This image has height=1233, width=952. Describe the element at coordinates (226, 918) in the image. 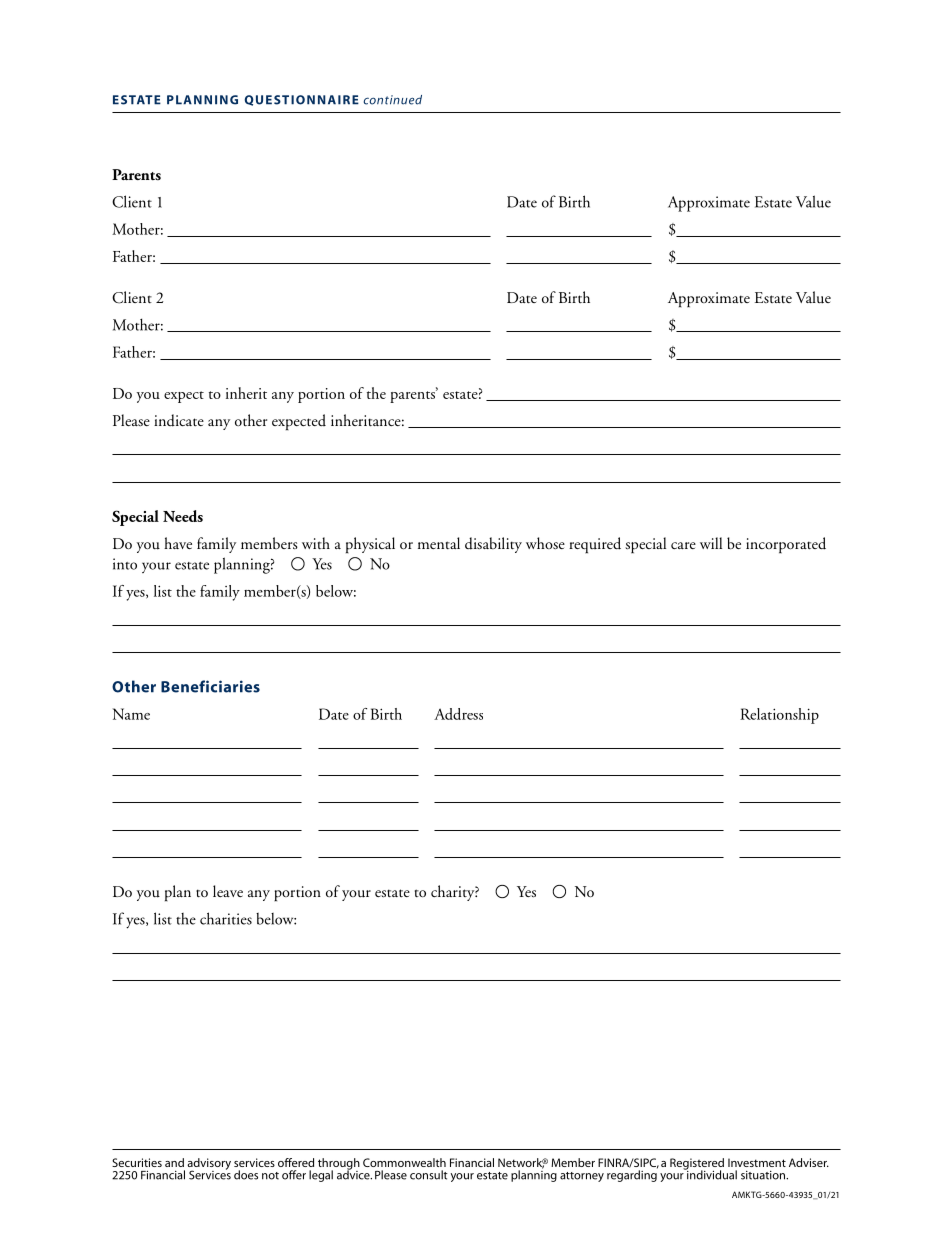

I see `charities` at that location.
